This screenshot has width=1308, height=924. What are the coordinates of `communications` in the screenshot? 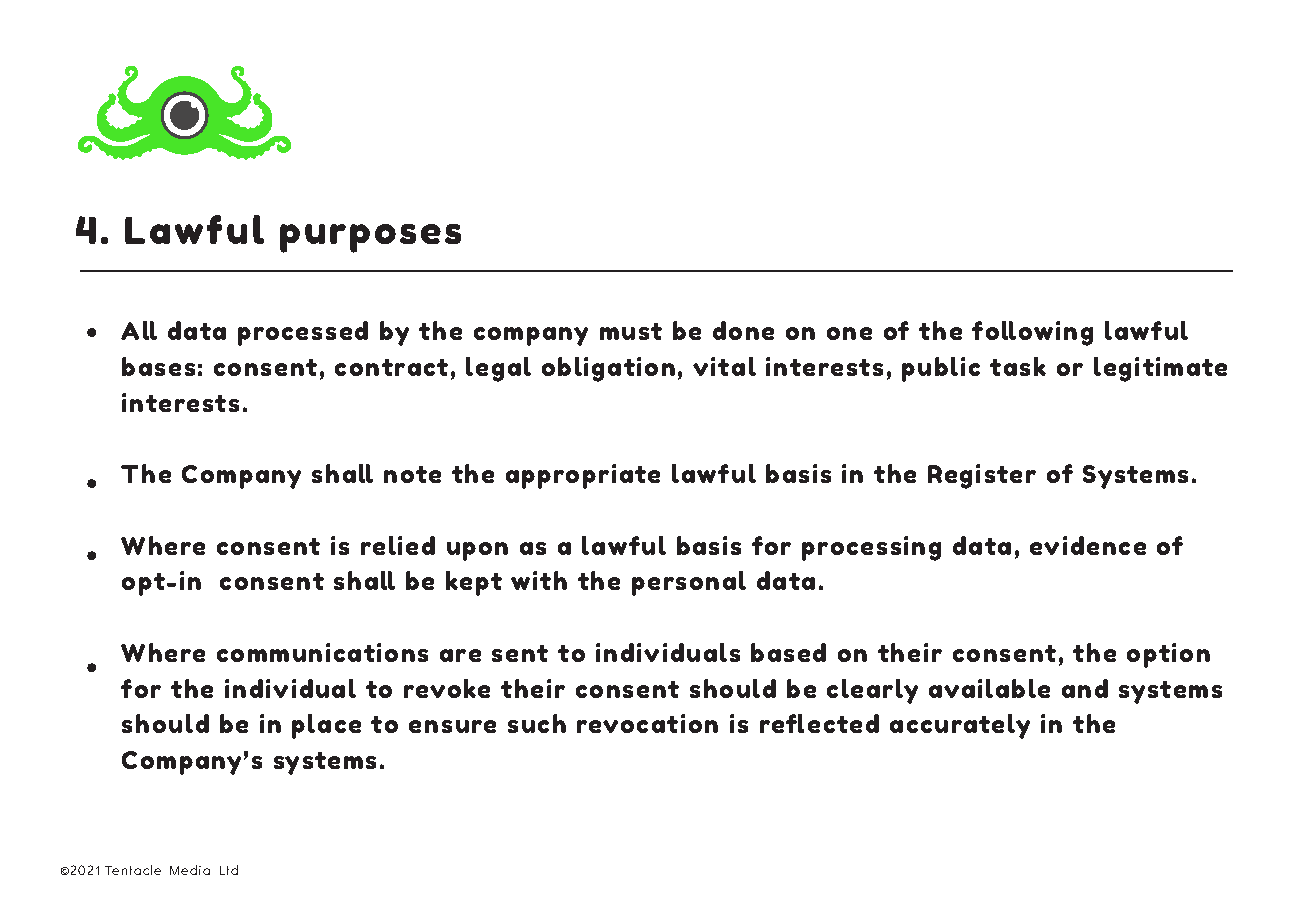 It's located at (322, 652).
